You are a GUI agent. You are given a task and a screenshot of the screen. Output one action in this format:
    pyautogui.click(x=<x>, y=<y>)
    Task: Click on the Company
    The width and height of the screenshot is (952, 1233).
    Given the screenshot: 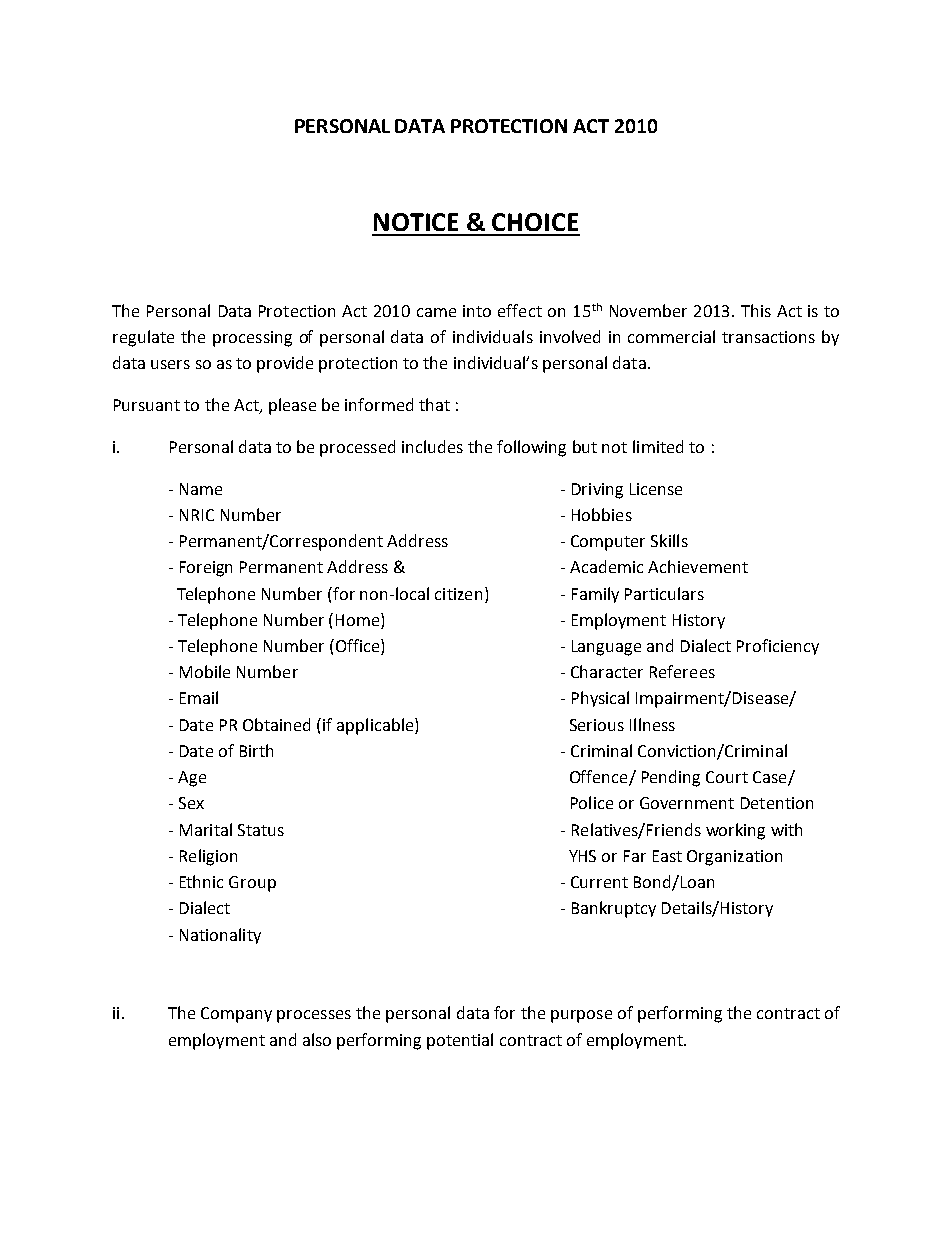 What is the action you would take?
    pyautogui.click(x=236, y=1015)
